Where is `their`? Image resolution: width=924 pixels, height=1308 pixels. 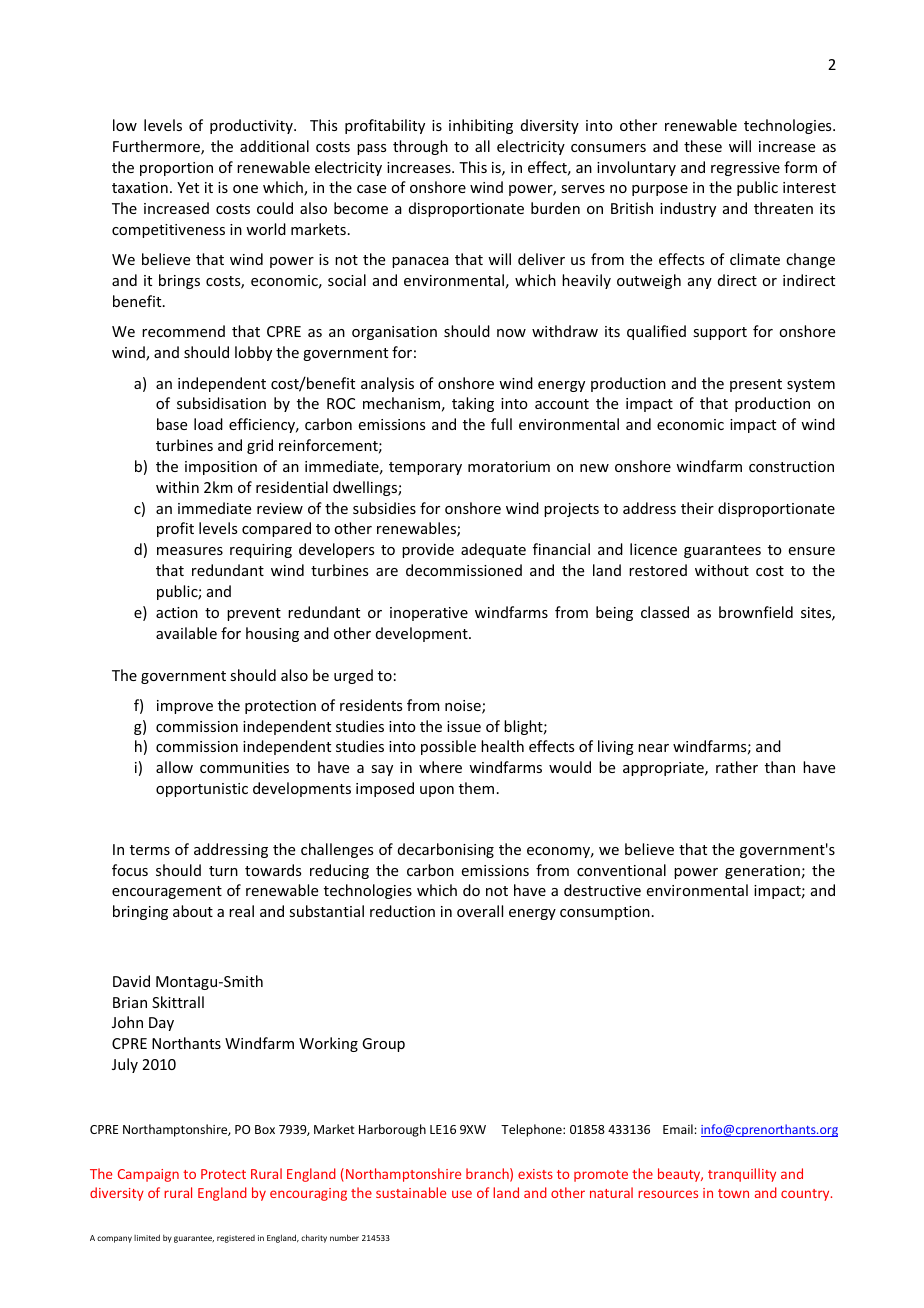
their is located at coordinates (697, 508).
